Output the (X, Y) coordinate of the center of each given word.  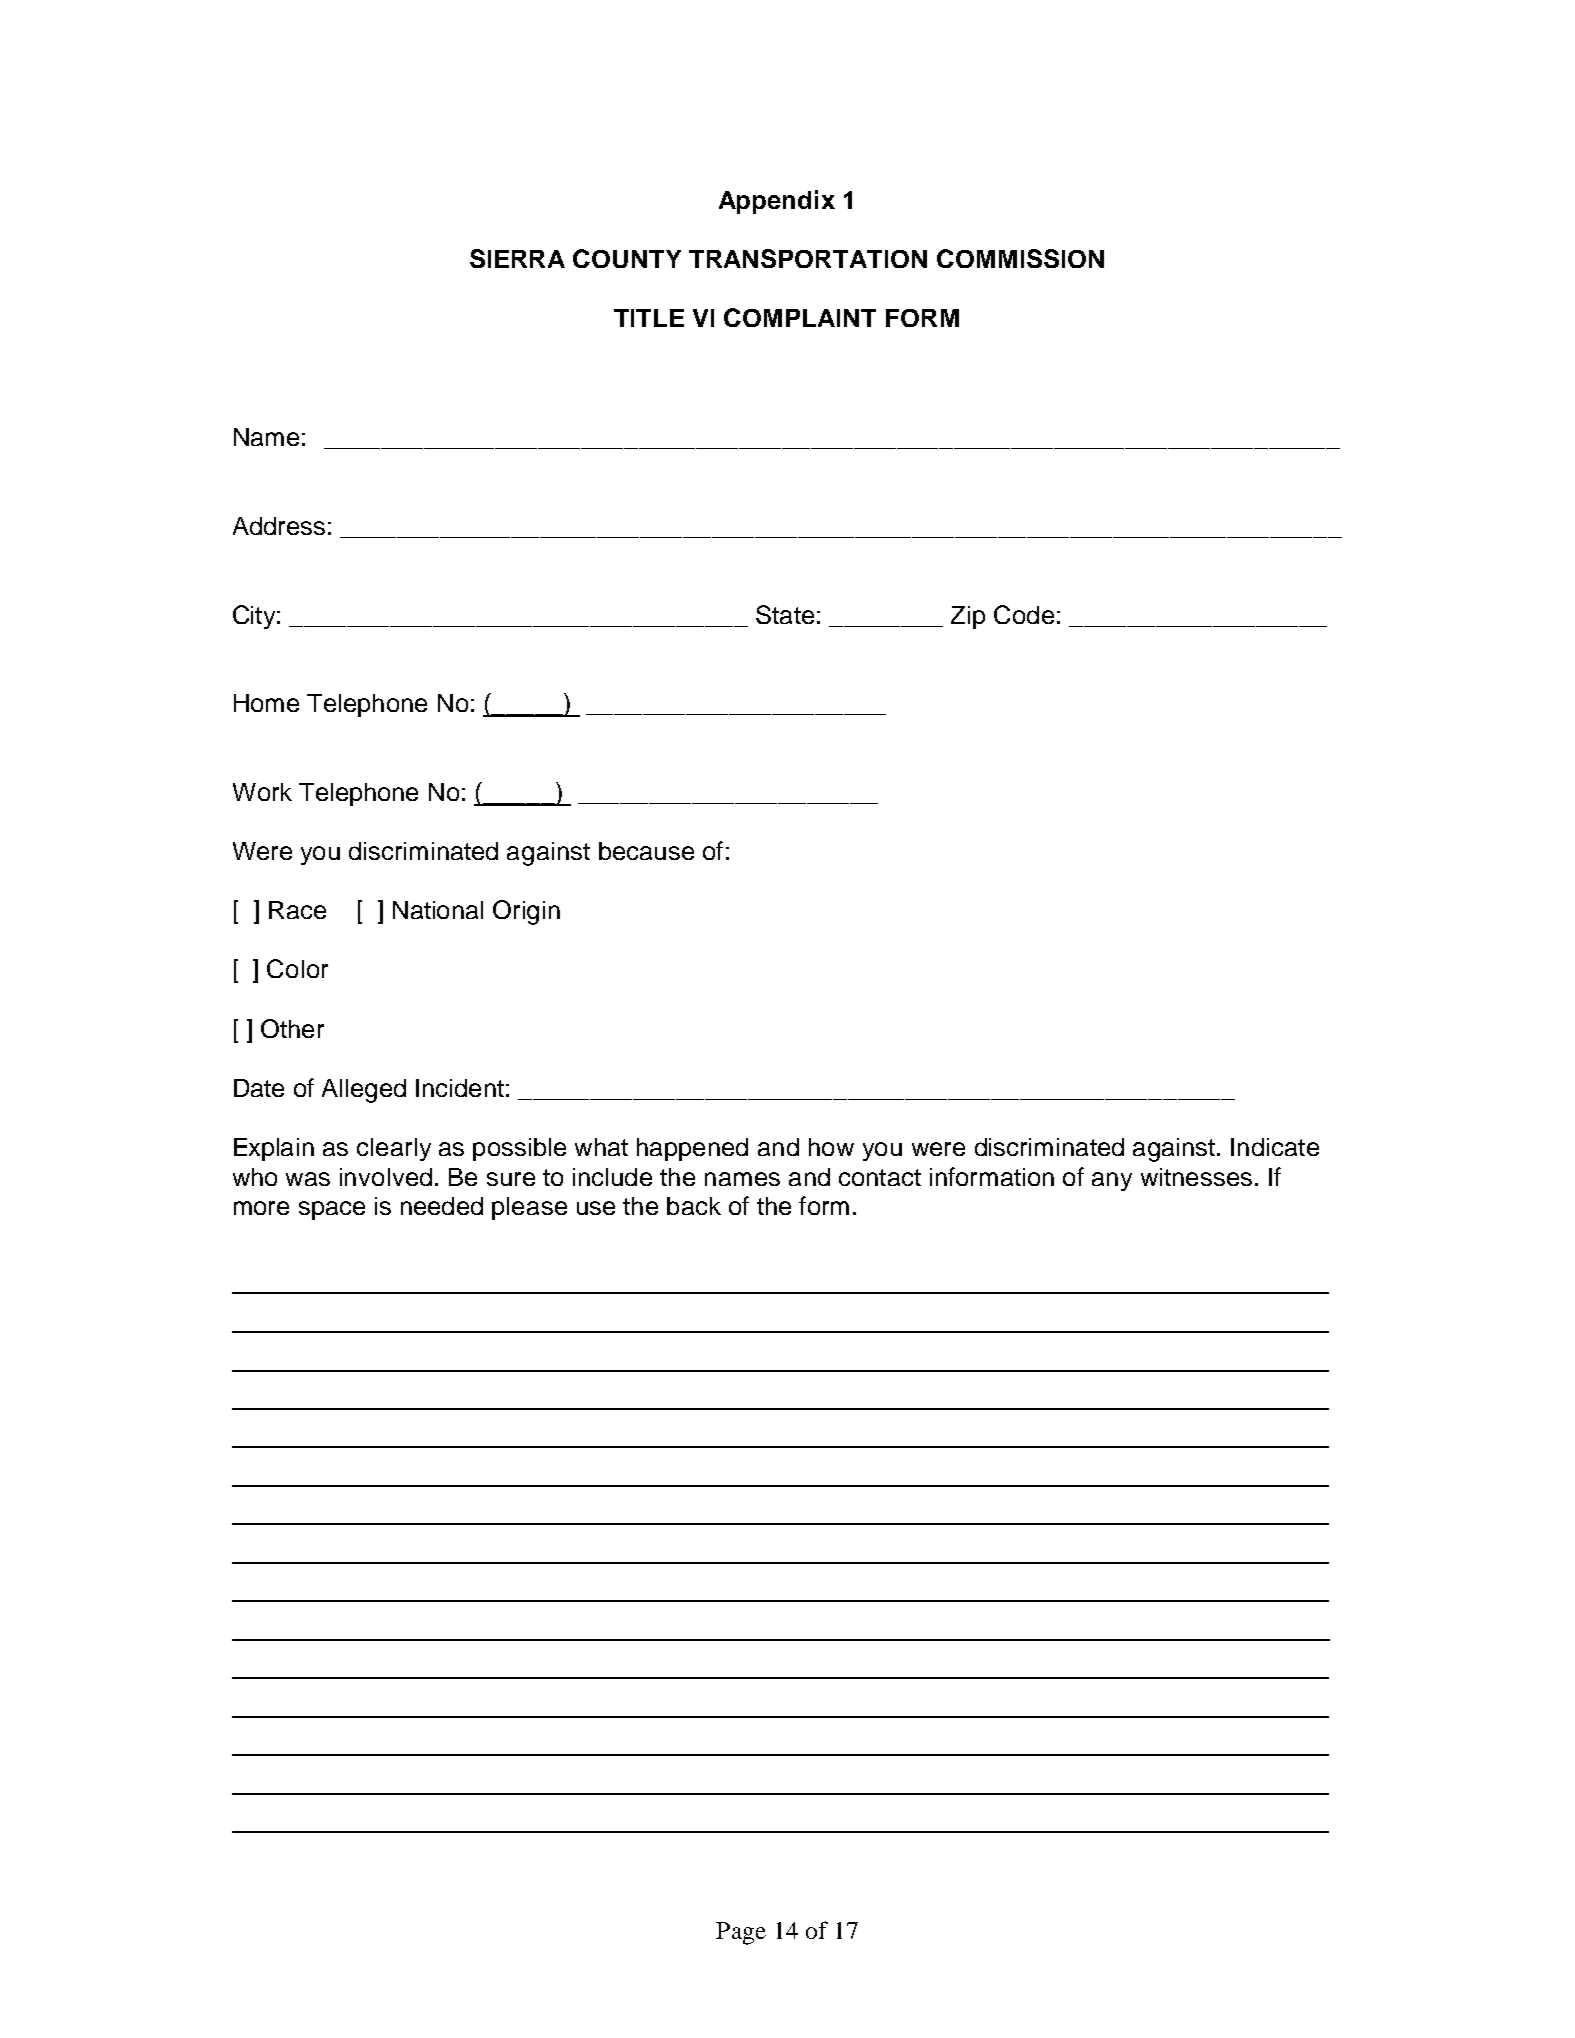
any (1112, 1181)
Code (1024, 614)
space (332, 1210)
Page (741, 1933)
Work (262, 792)
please (529, 1208)
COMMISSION (1020, 258)
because (646, 851)
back (694, 1206)
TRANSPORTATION (808, 258)
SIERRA (517, 258)
